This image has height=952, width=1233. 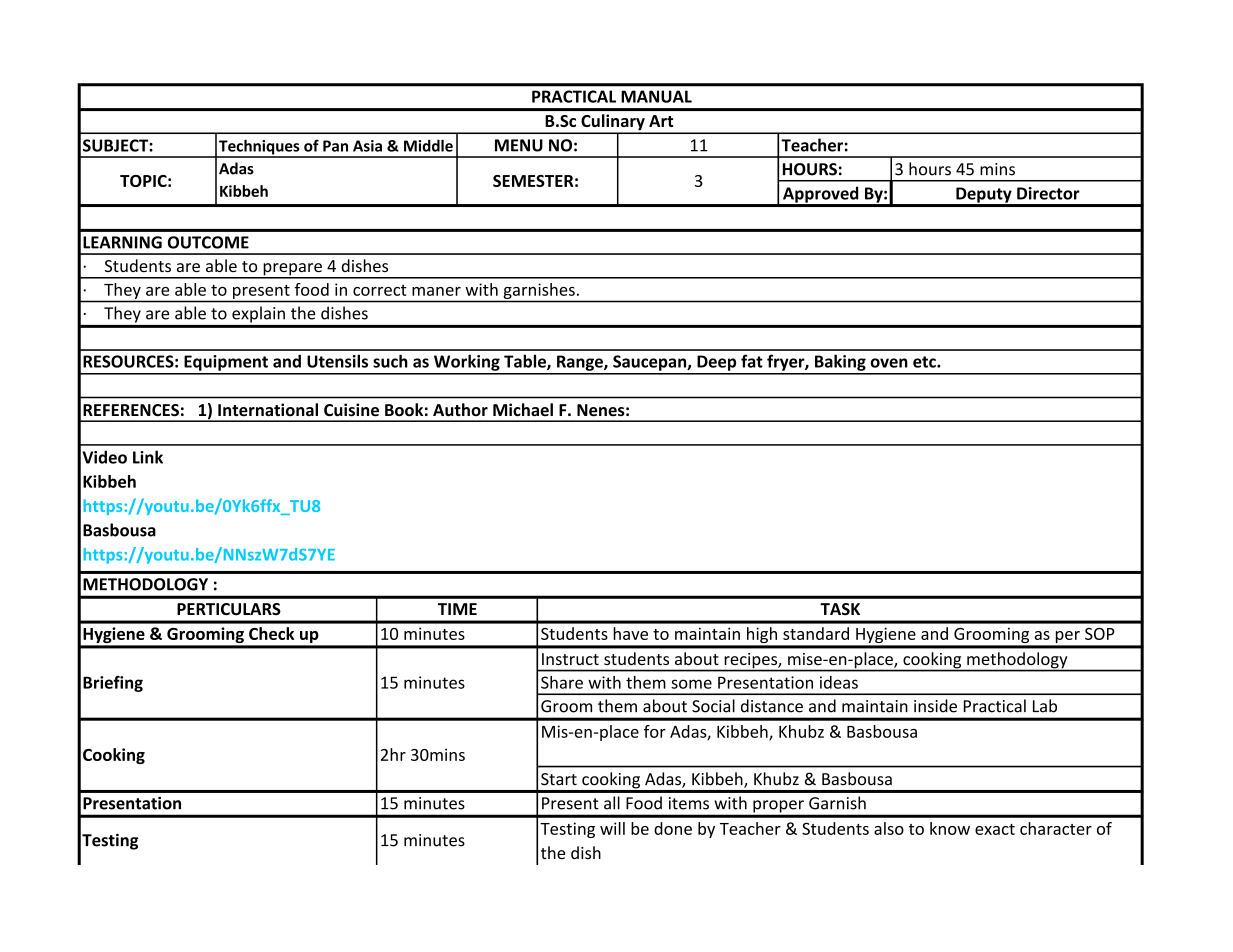 I want to click on Michael, so click(x=523, y=410).
